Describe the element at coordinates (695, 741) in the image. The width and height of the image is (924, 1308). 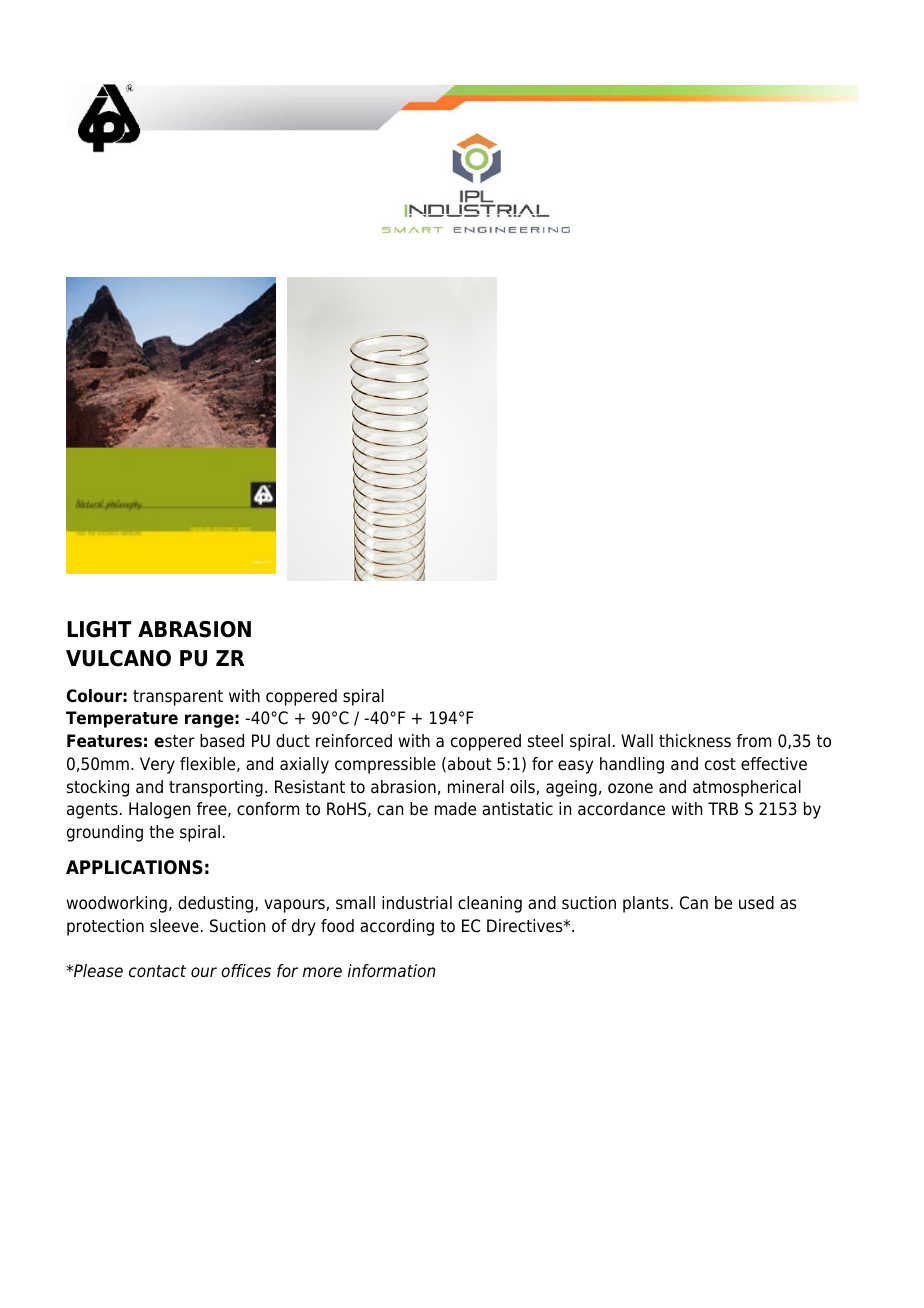
I see `thickness` at that location.
